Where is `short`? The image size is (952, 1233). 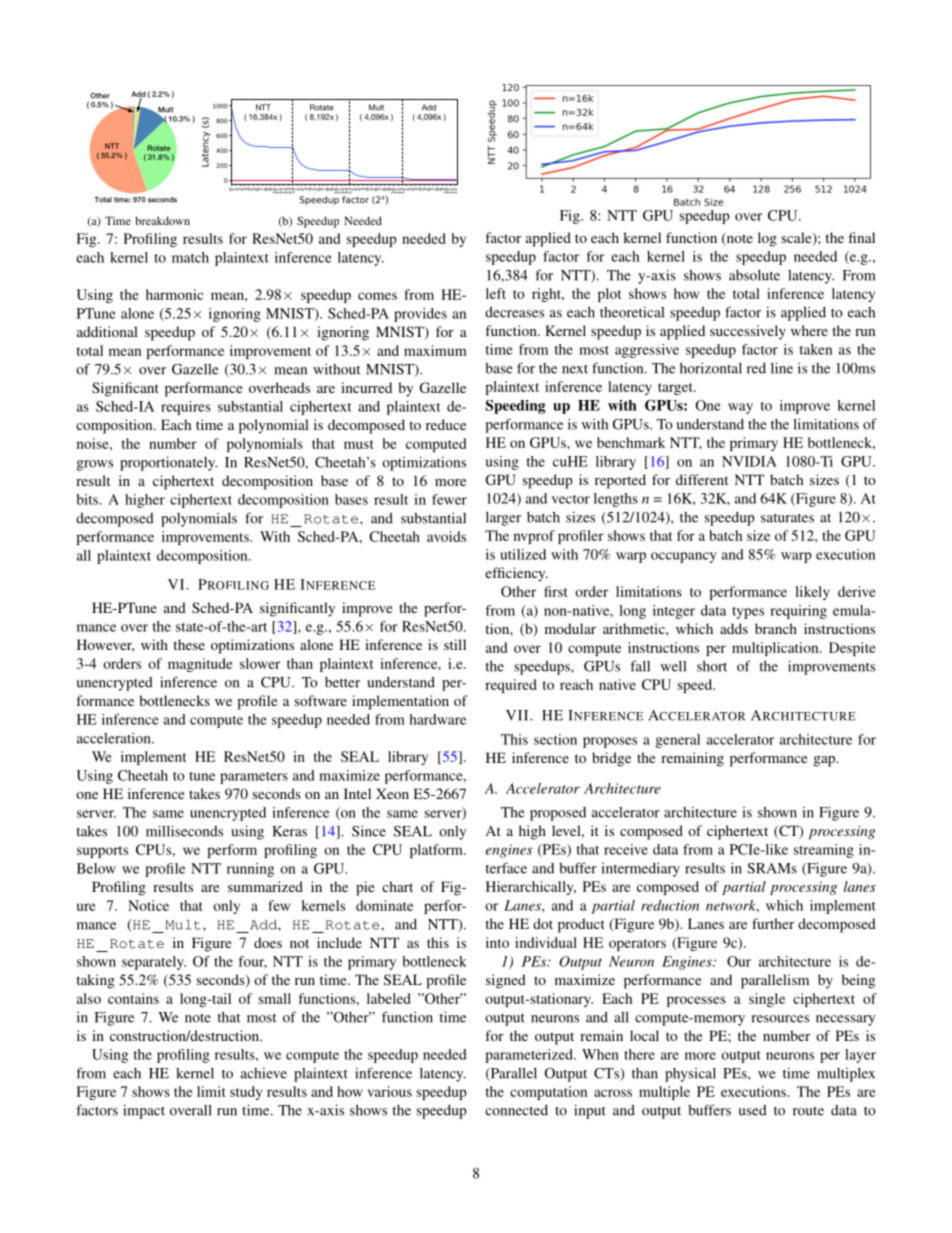 short is located at coordinates (712, 666).
